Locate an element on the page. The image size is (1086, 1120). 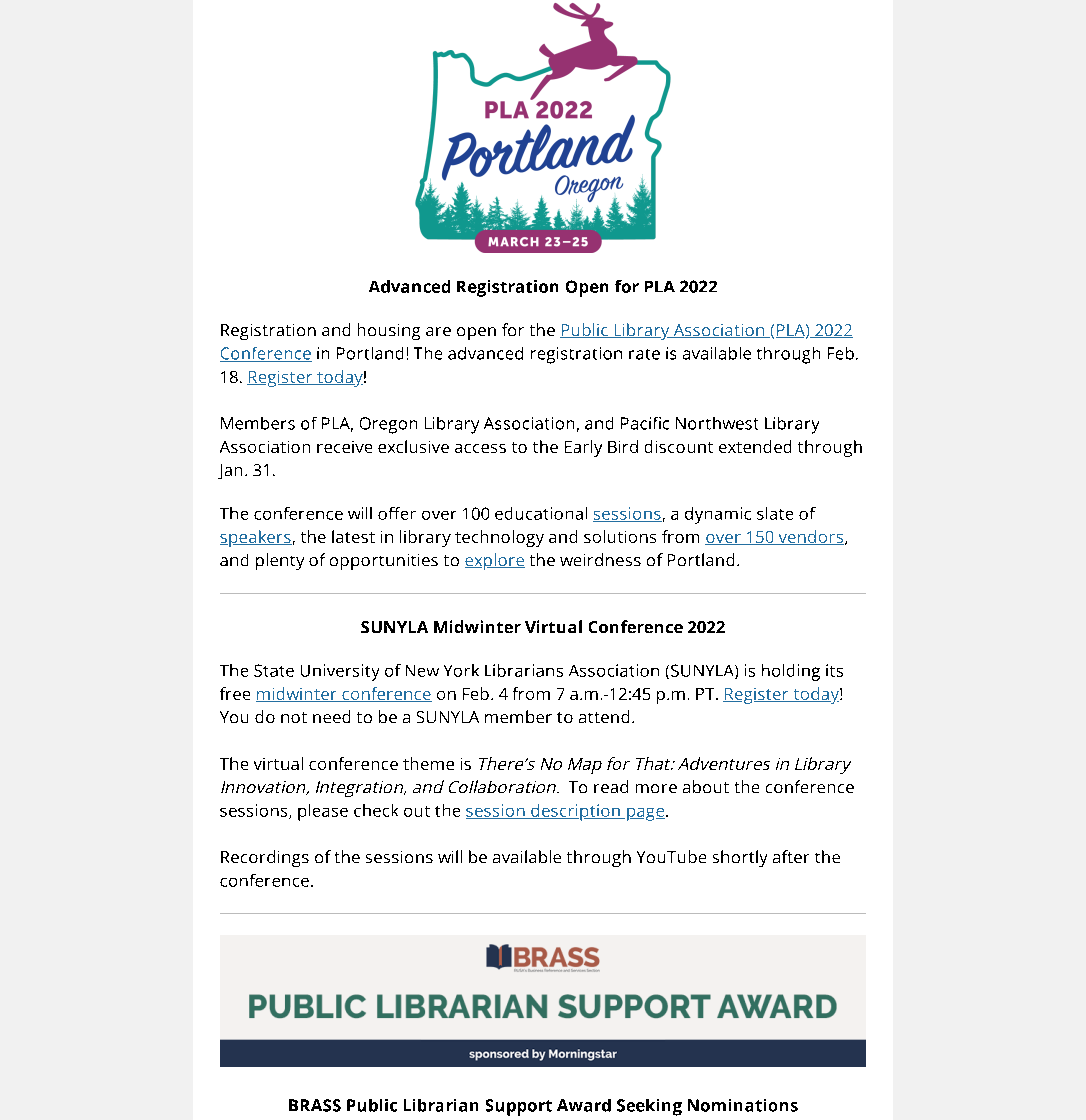
are is located at coordinates (438, 331).
